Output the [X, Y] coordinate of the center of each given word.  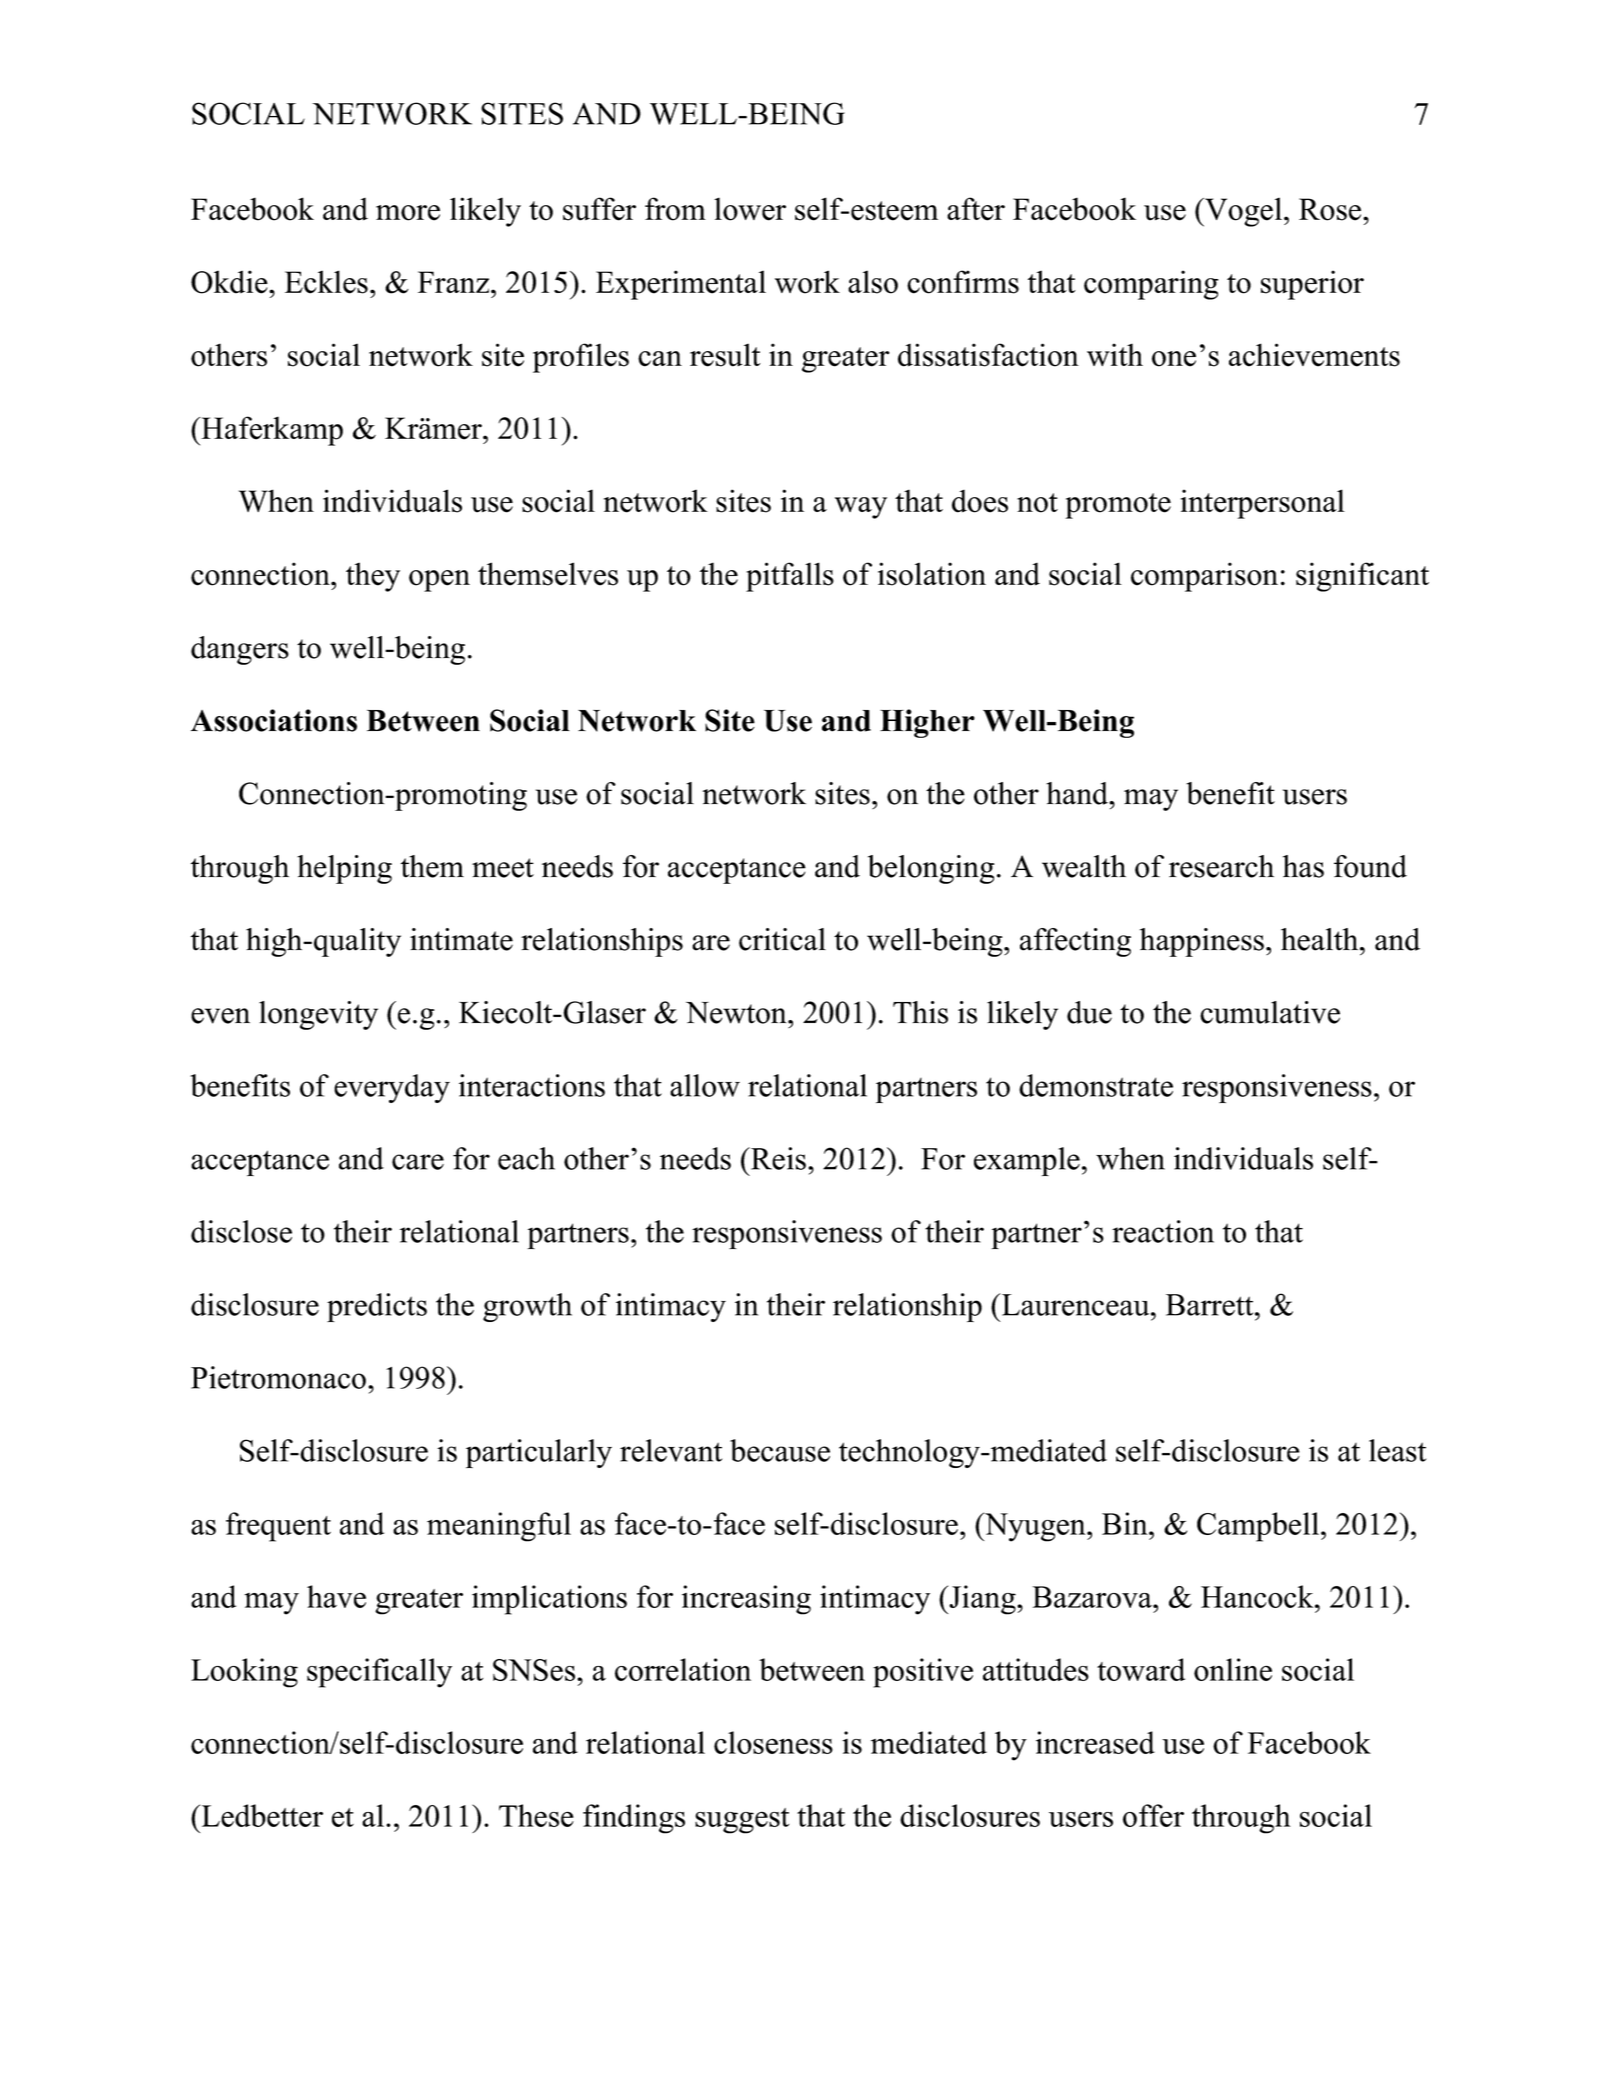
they [373, 577]
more [408, 213]
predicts [377, 1307]
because [780, 1450]
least [1397, 1450]
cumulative [1270, 1012]
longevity [318, 1015]
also [873, 282]
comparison [1204, 577]
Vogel [1242, 212]
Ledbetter [261, 1815]
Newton [737, 1013]
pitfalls [790, 577]
